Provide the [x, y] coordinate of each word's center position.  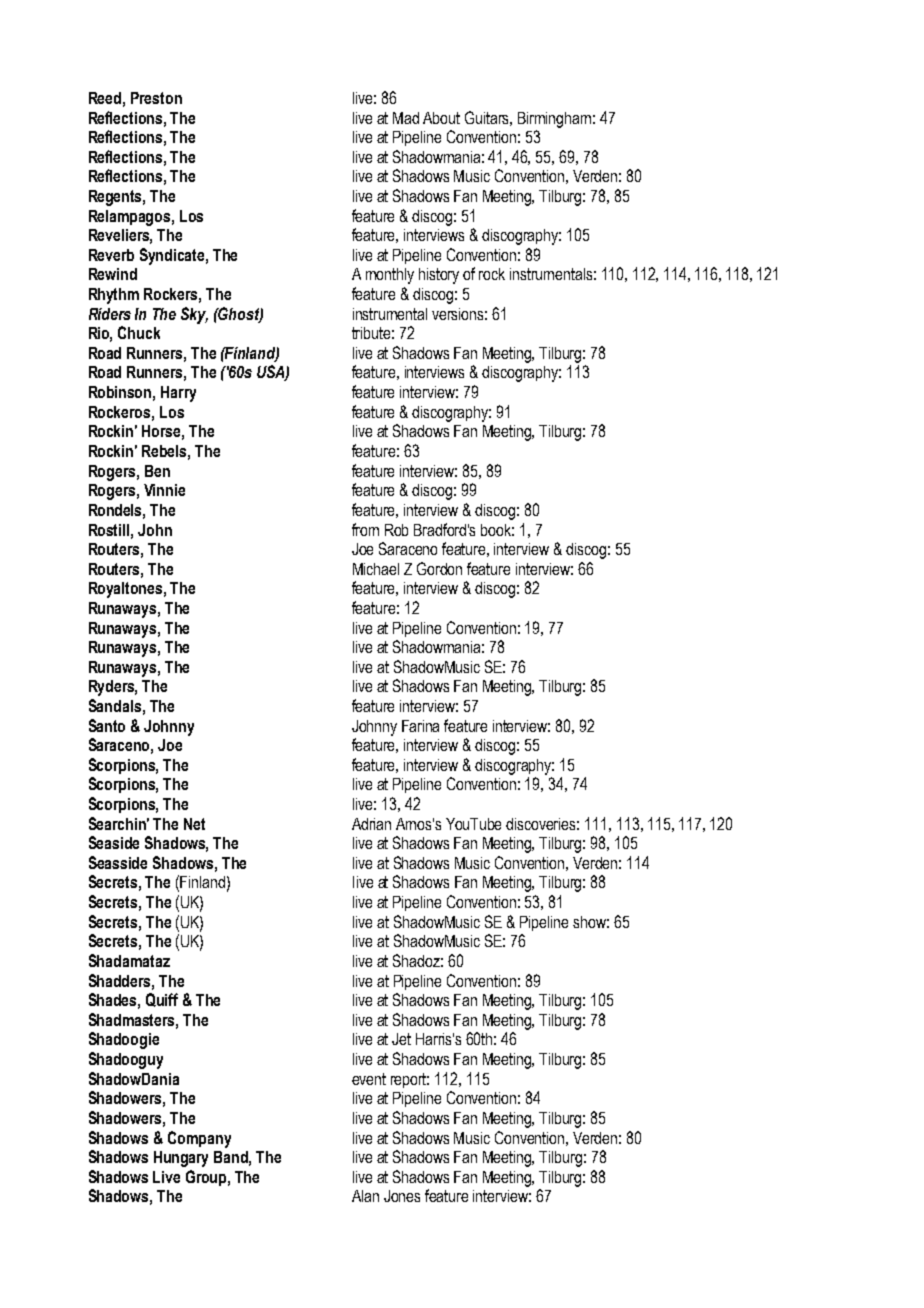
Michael [376, 569]
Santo [107, 725]
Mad [406, 118]
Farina [420, 726]
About [441, 118]
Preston [156, 98]
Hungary [181, 1159]
